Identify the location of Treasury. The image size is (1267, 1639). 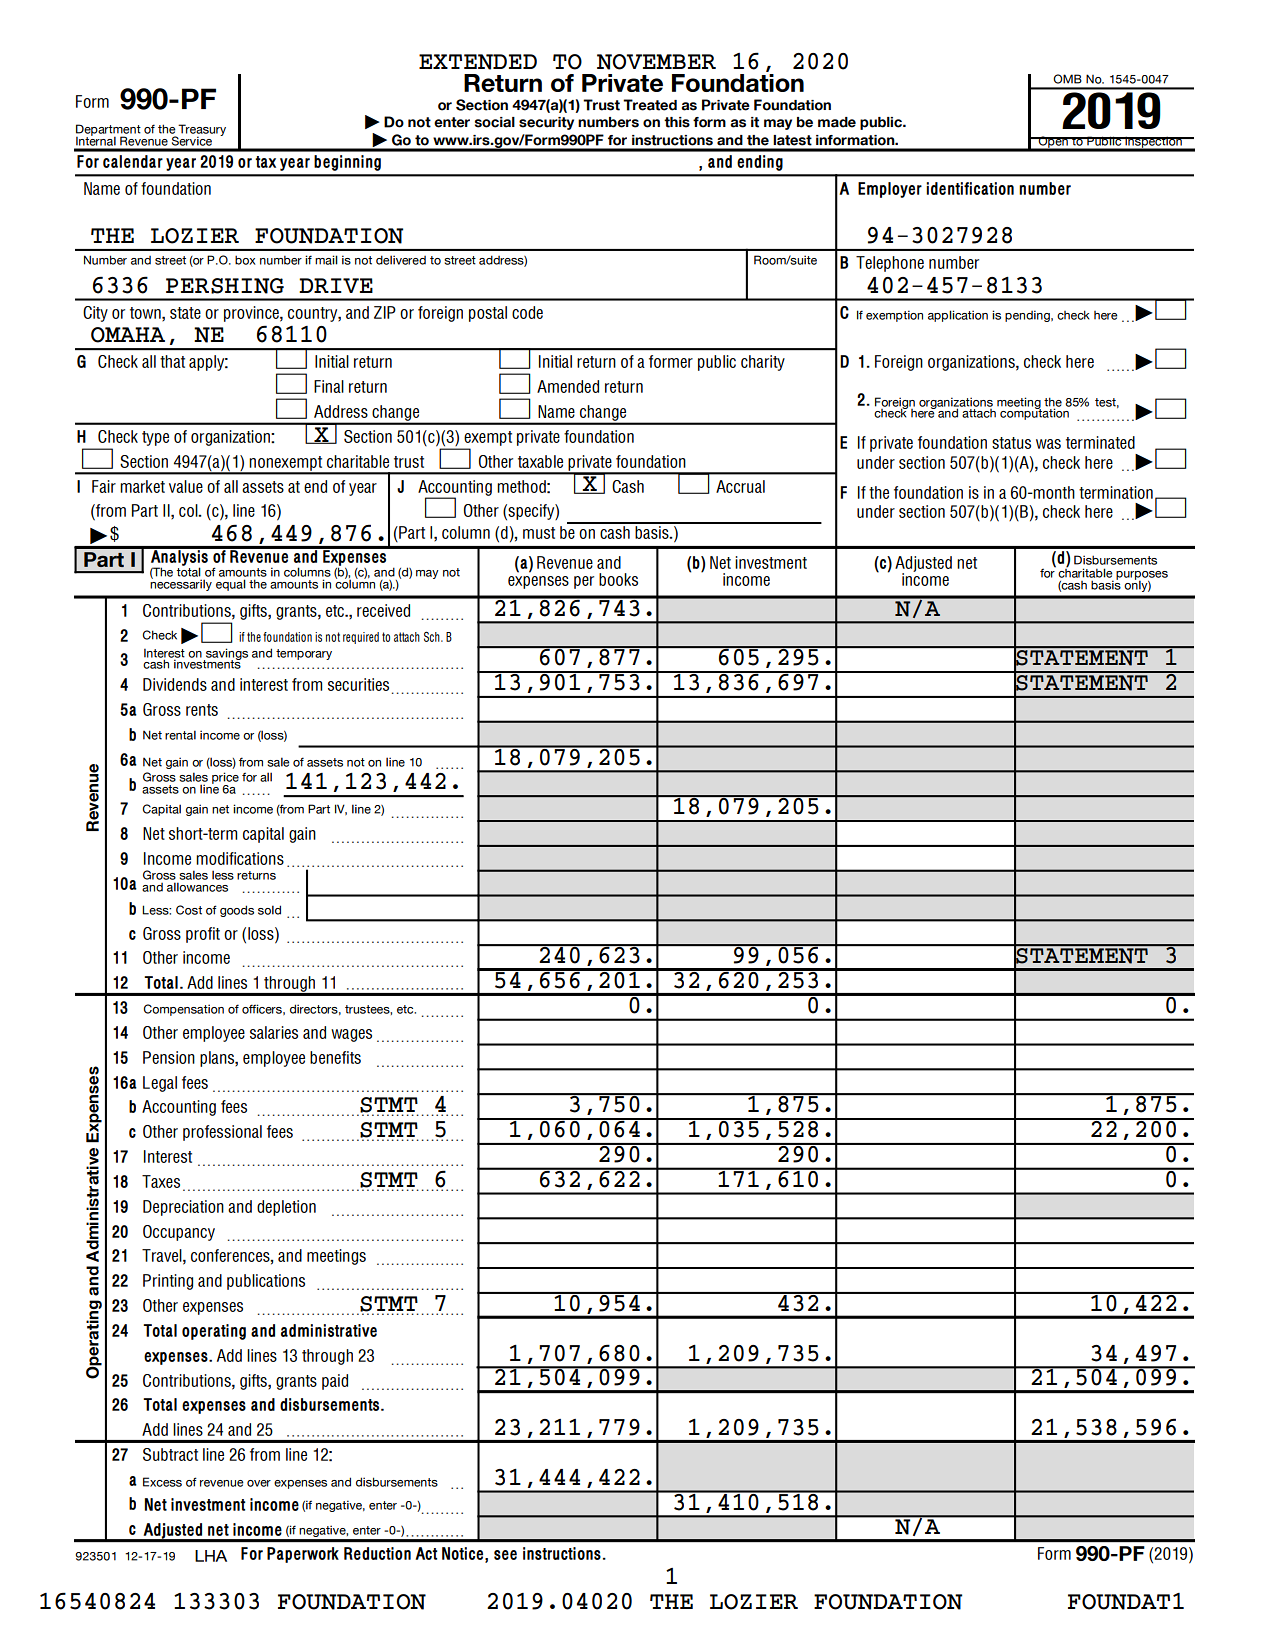
(201, 131).
